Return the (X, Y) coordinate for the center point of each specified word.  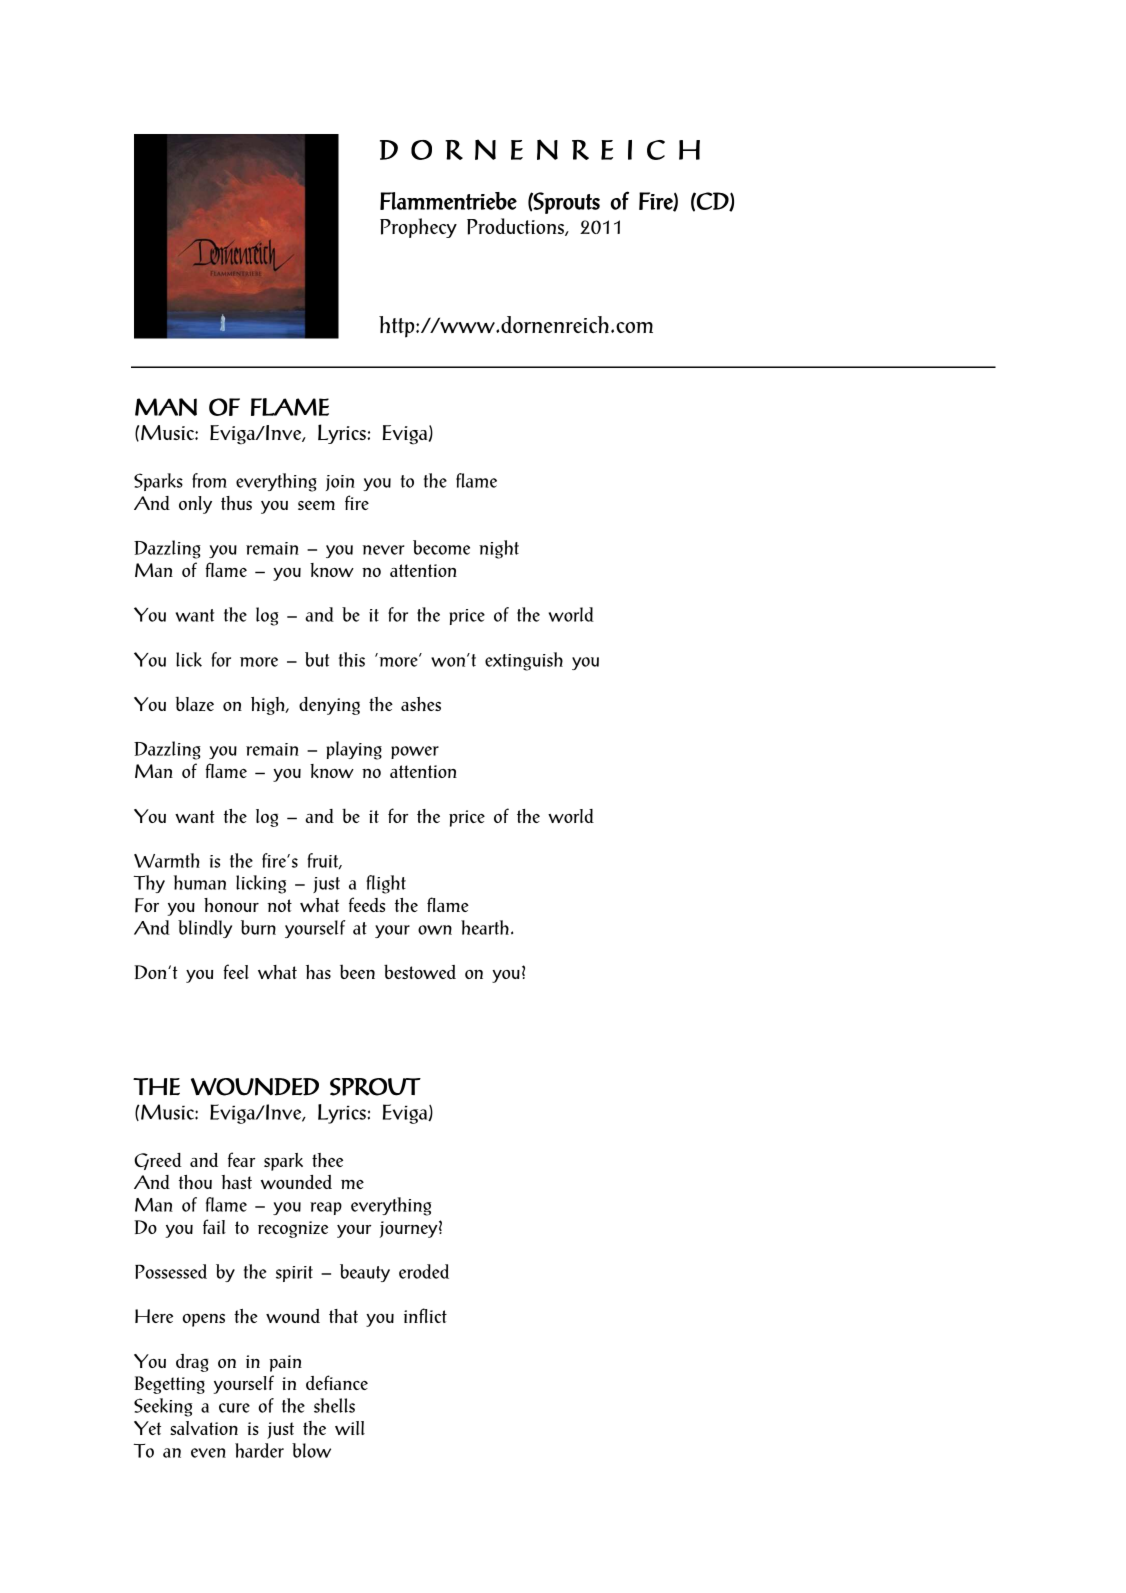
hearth (485, 927)
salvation (204, 1428)
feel (236, 971)
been (357, 972)
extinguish (524, 661)
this (352, 659)
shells (334, 1405)
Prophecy (418, 228)
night (499, 549)
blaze (195, 703)
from (209, 480)
